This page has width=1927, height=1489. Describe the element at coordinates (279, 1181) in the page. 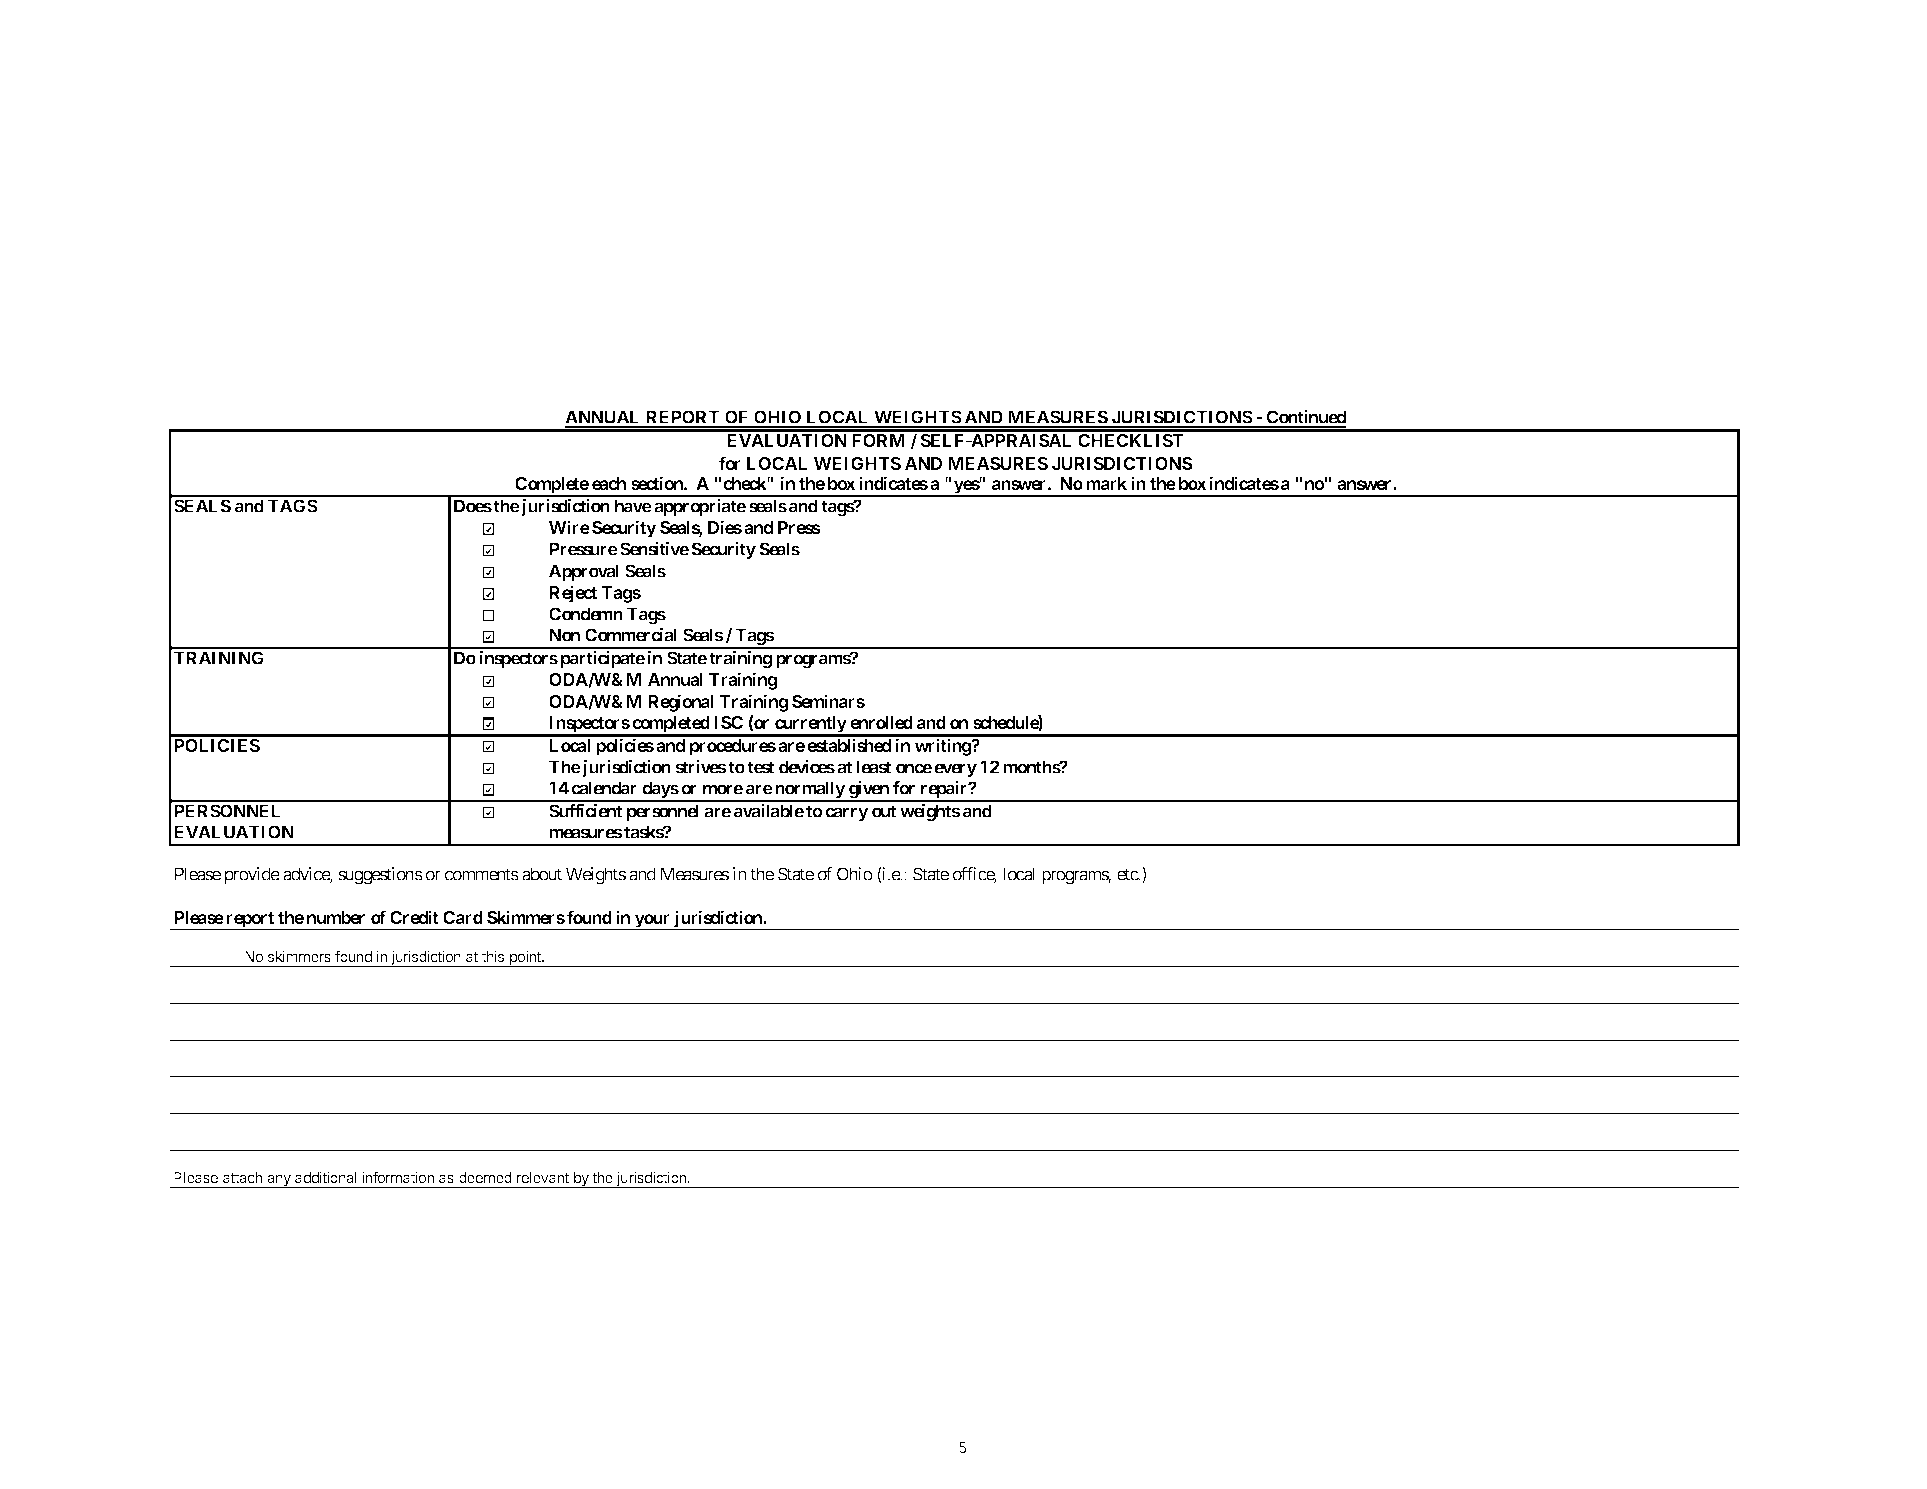

I see `any` at that location.
